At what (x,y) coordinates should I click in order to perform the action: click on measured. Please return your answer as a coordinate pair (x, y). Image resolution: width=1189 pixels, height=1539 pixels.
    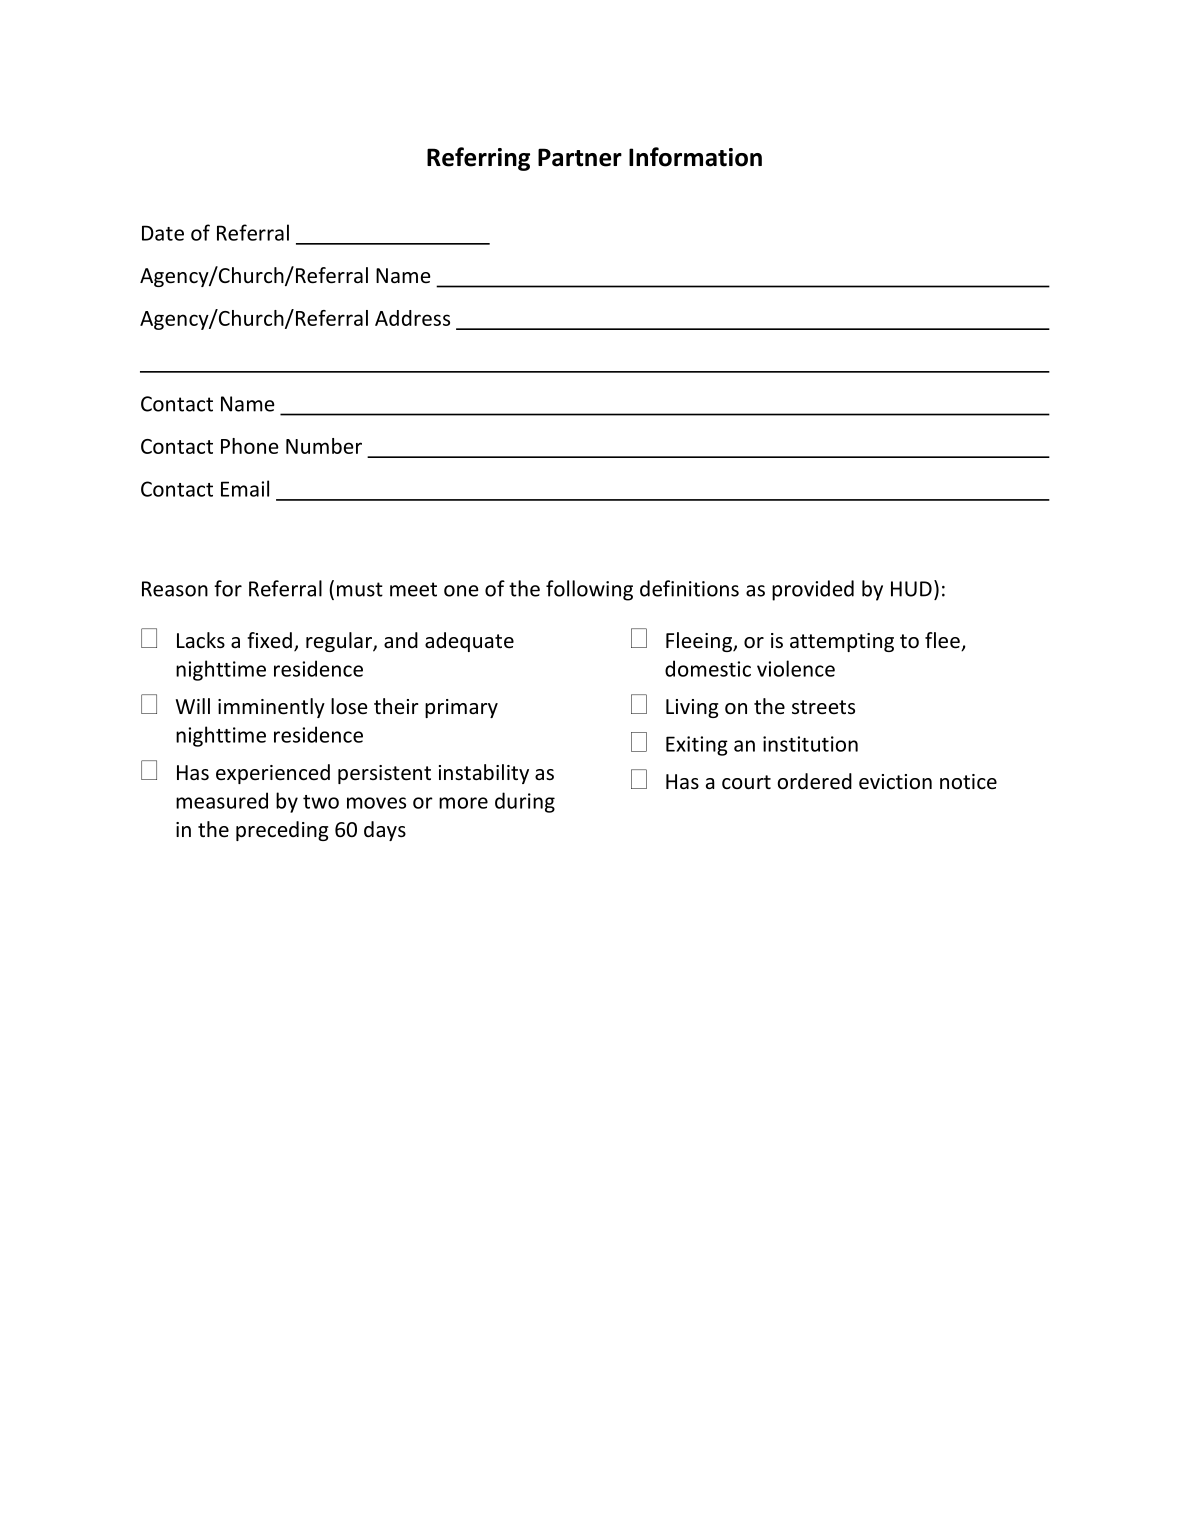
    Looking at the image, I should click on (222, 800).
